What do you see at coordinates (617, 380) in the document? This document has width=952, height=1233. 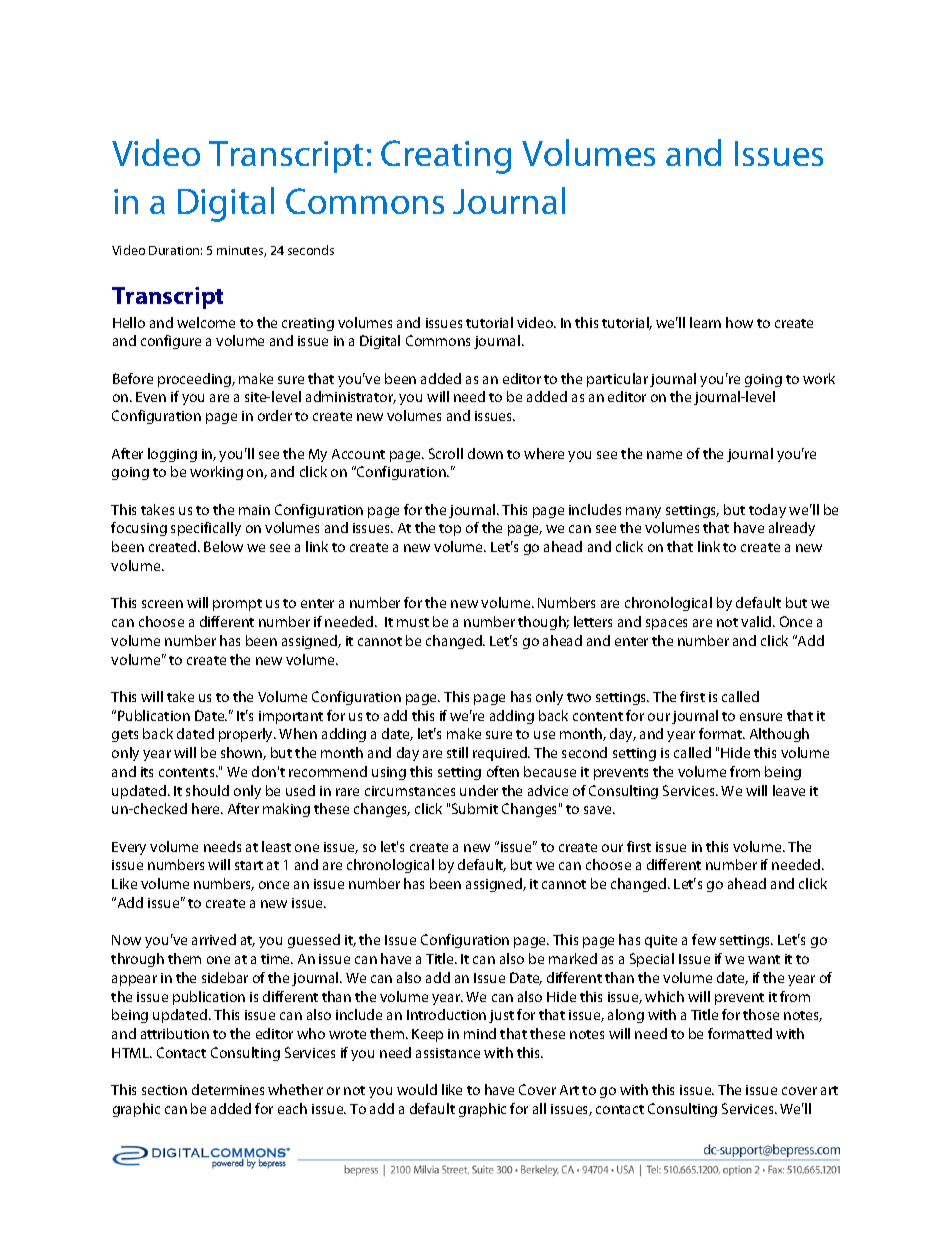 I see `particular` at bounding box center [617, 380].
